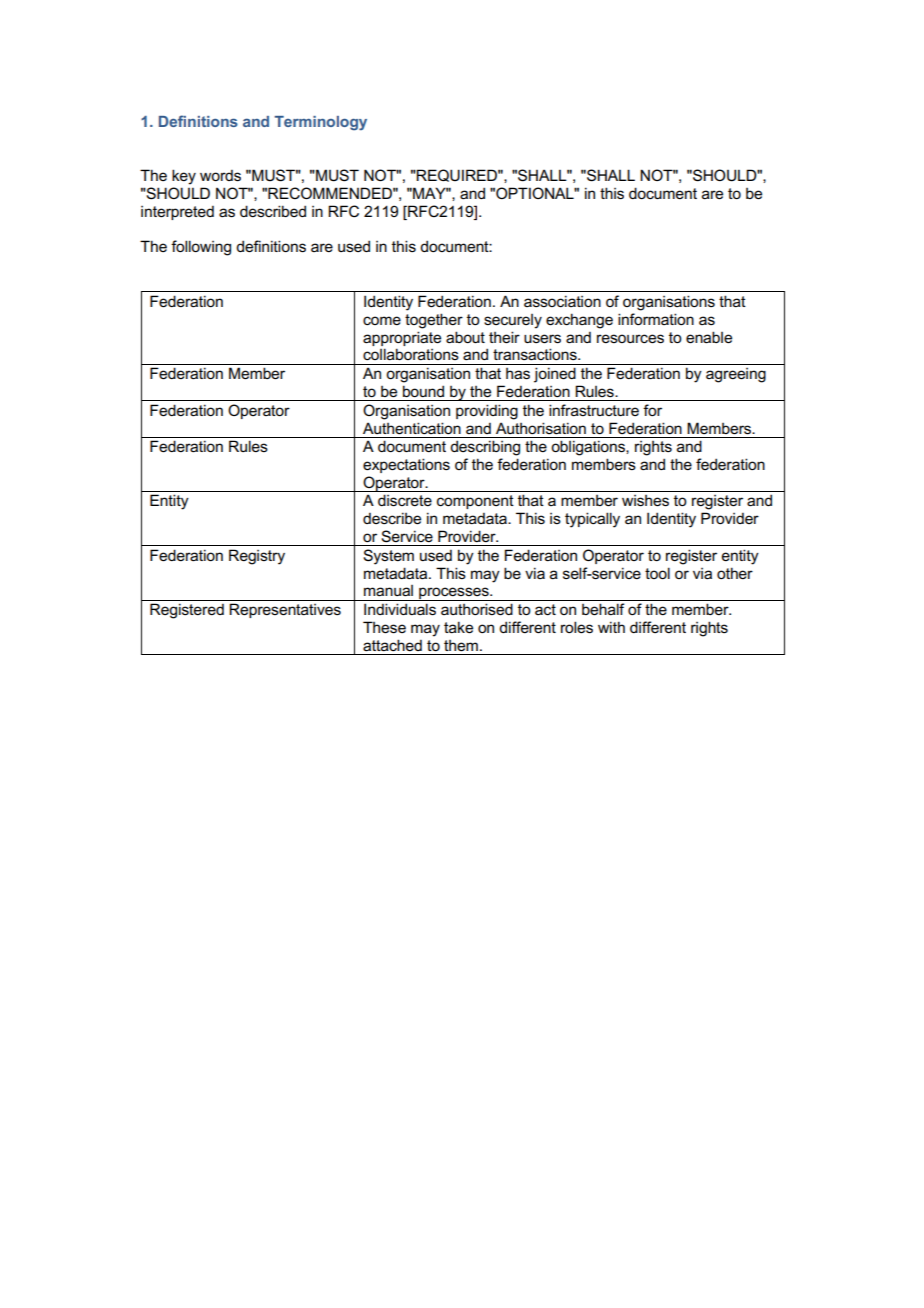 This screenshot has width=924, height=1308. Describe the element at coordinates (220, 176) in the screenshot. I see `words` at that location.
